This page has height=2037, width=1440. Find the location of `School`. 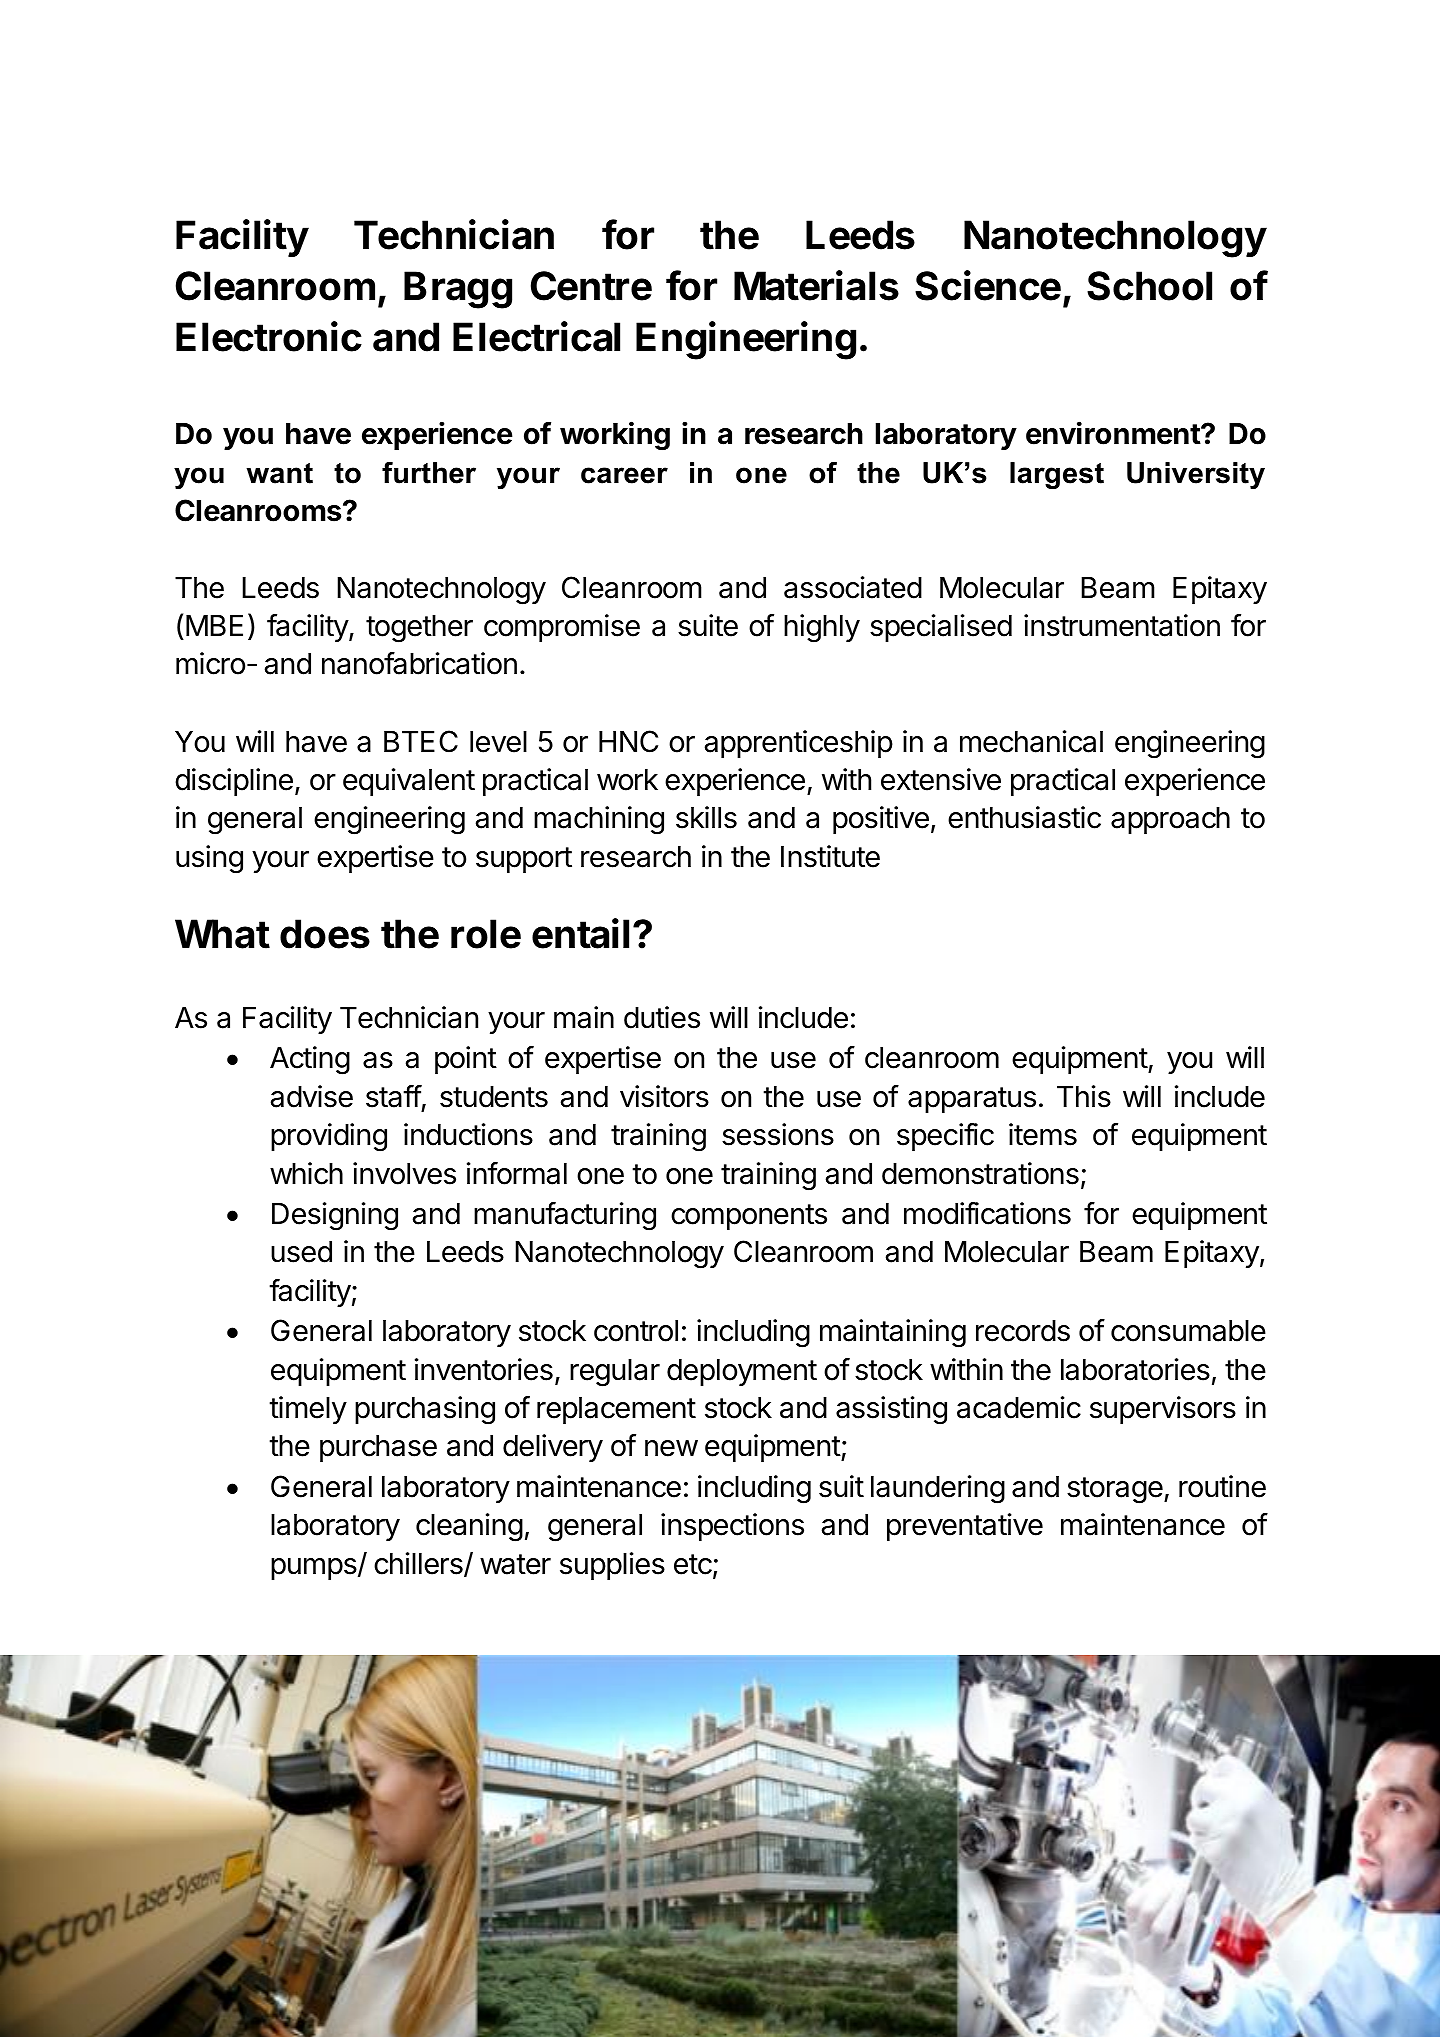

School is located at coordinates (1149, 286).
